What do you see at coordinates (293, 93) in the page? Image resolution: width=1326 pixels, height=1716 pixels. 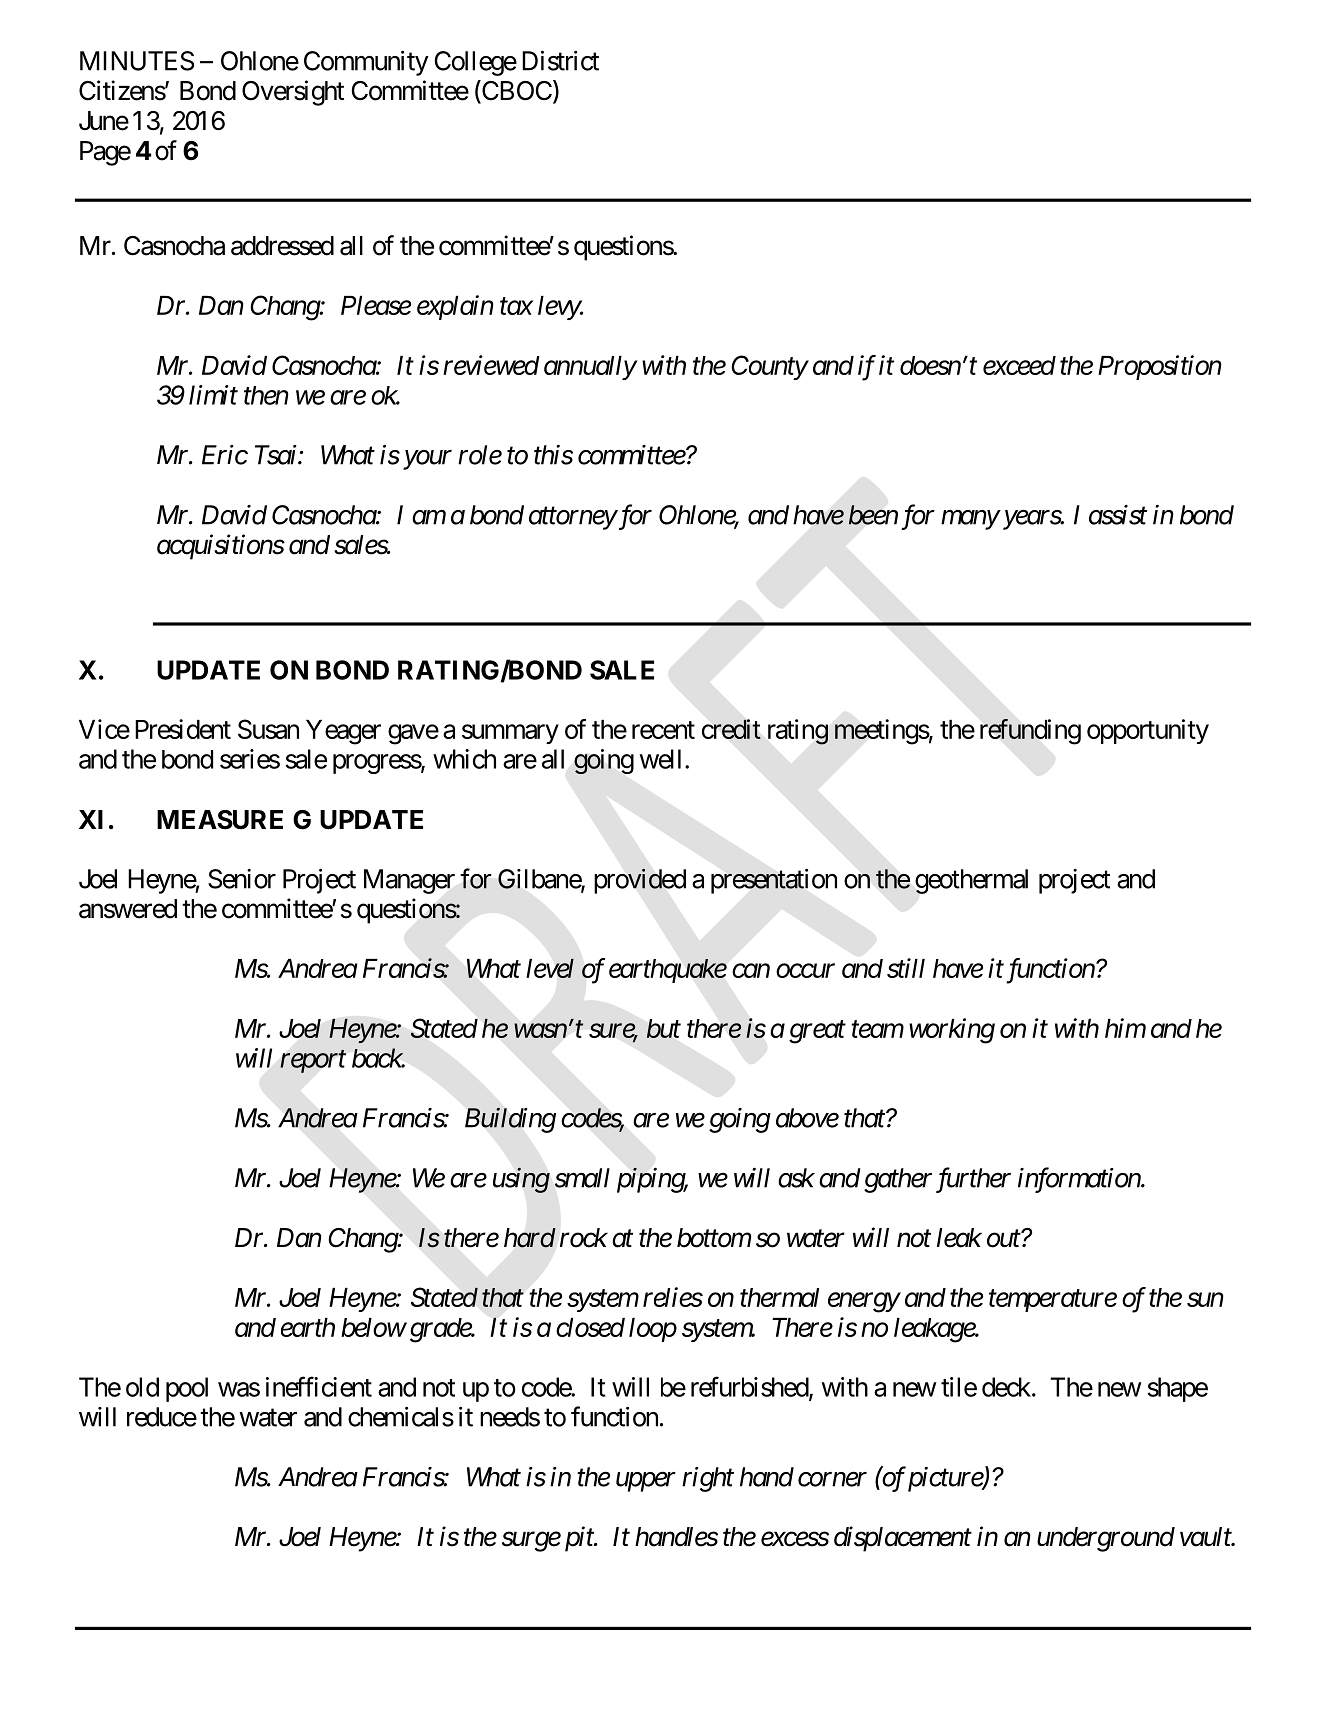 I see `Oversight` at bounding box center [293, 93].
